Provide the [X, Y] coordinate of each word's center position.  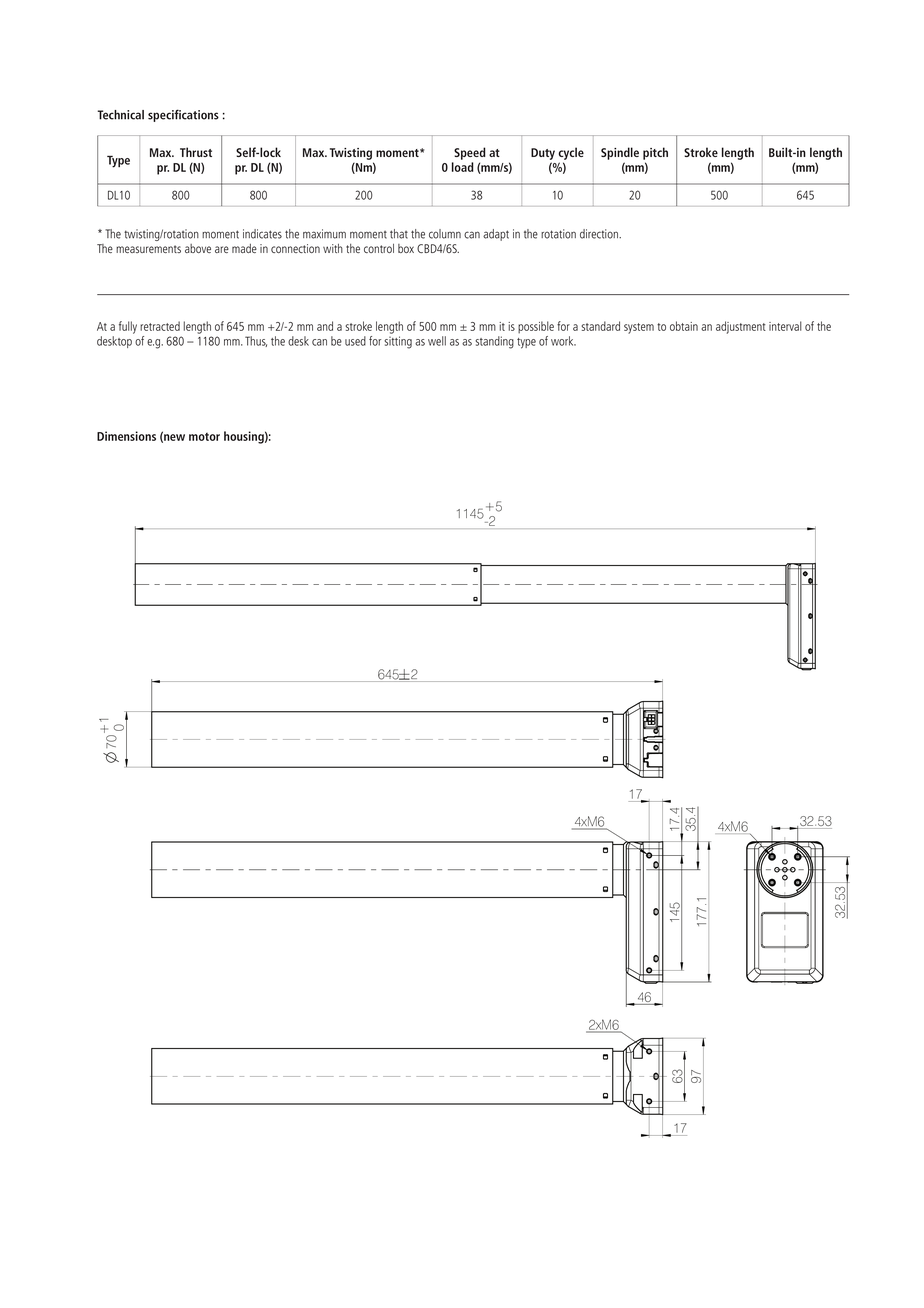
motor [204, 437]
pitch [655, 153]
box [406, 248]
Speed [470, 153]
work [563, 341]
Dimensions [126, 436]
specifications [183, 115]
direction [600, 234]
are [222, 249]
